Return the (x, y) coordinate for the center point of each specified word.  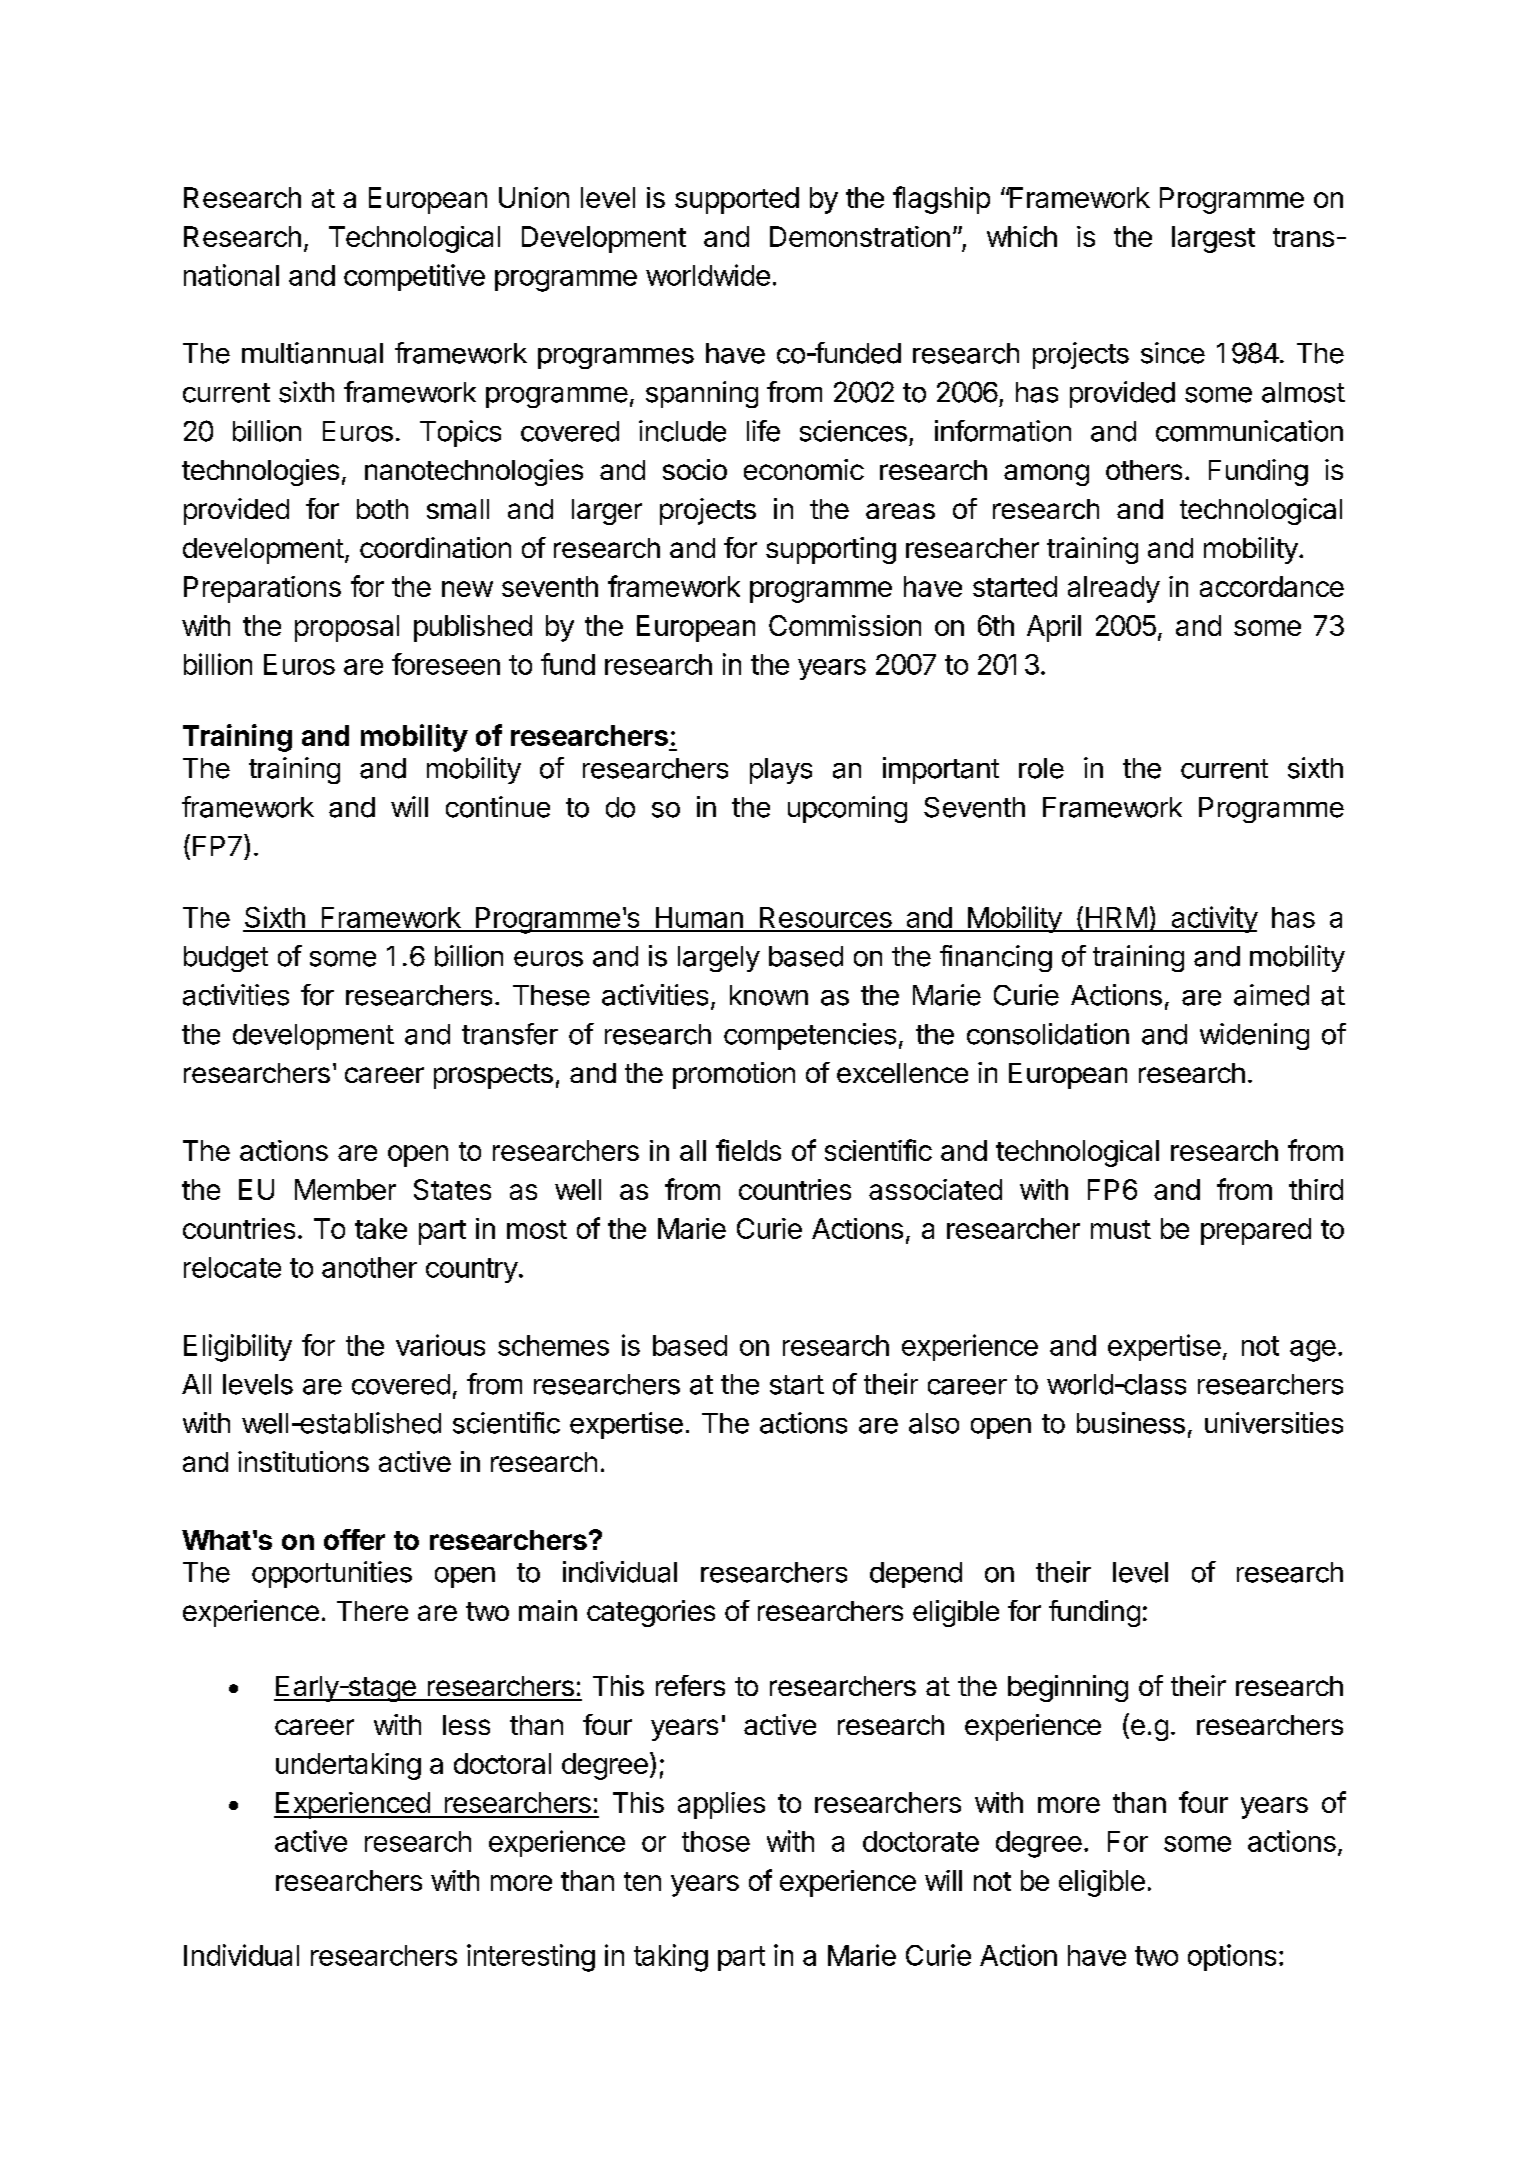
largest (1213, 239)
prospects (493, 1076)
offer (354, 1539)
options (1232, 1957)
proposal (347, 628)
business (1131, 1423)
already (1114, 589)
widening (1254, 1036)
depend (916, 1575)
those (716, 1841)
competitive (414, 277)
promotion (734, 1075)
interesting (531, 1958)
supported (737, 200)
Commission (845, 625)
